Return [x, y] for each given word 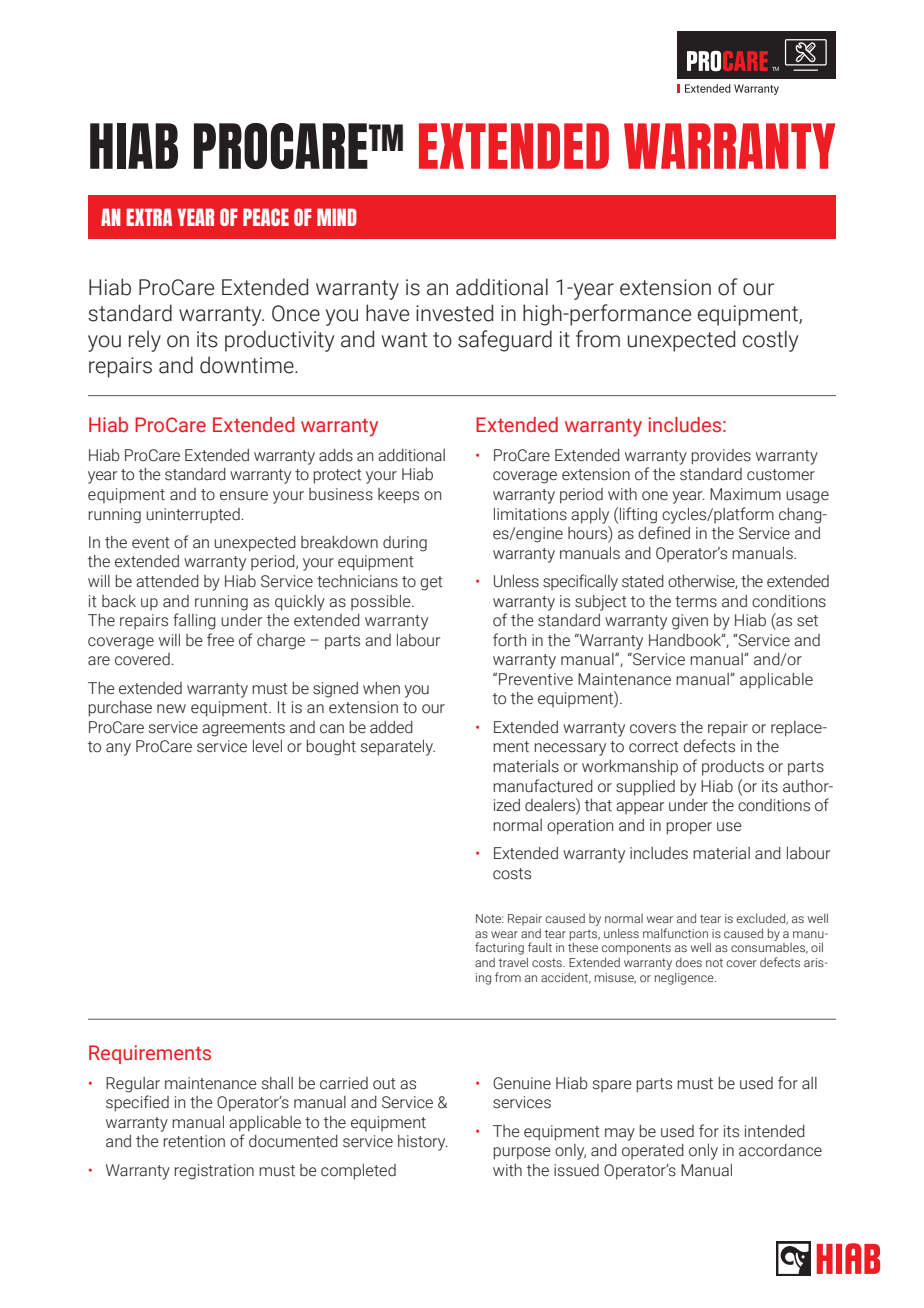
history [422, 1143]
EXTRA [149, 217]
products [733, 768]
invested [454, 313]
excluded [761, 919]
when [381, 688]
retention [194, 1141]
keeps [398, 496]
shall [277, 1083]
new [171, 709]
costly [770, 341]
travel [513, 962]
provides [721, 457]
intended [775, 1131]
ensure [244, 496]
